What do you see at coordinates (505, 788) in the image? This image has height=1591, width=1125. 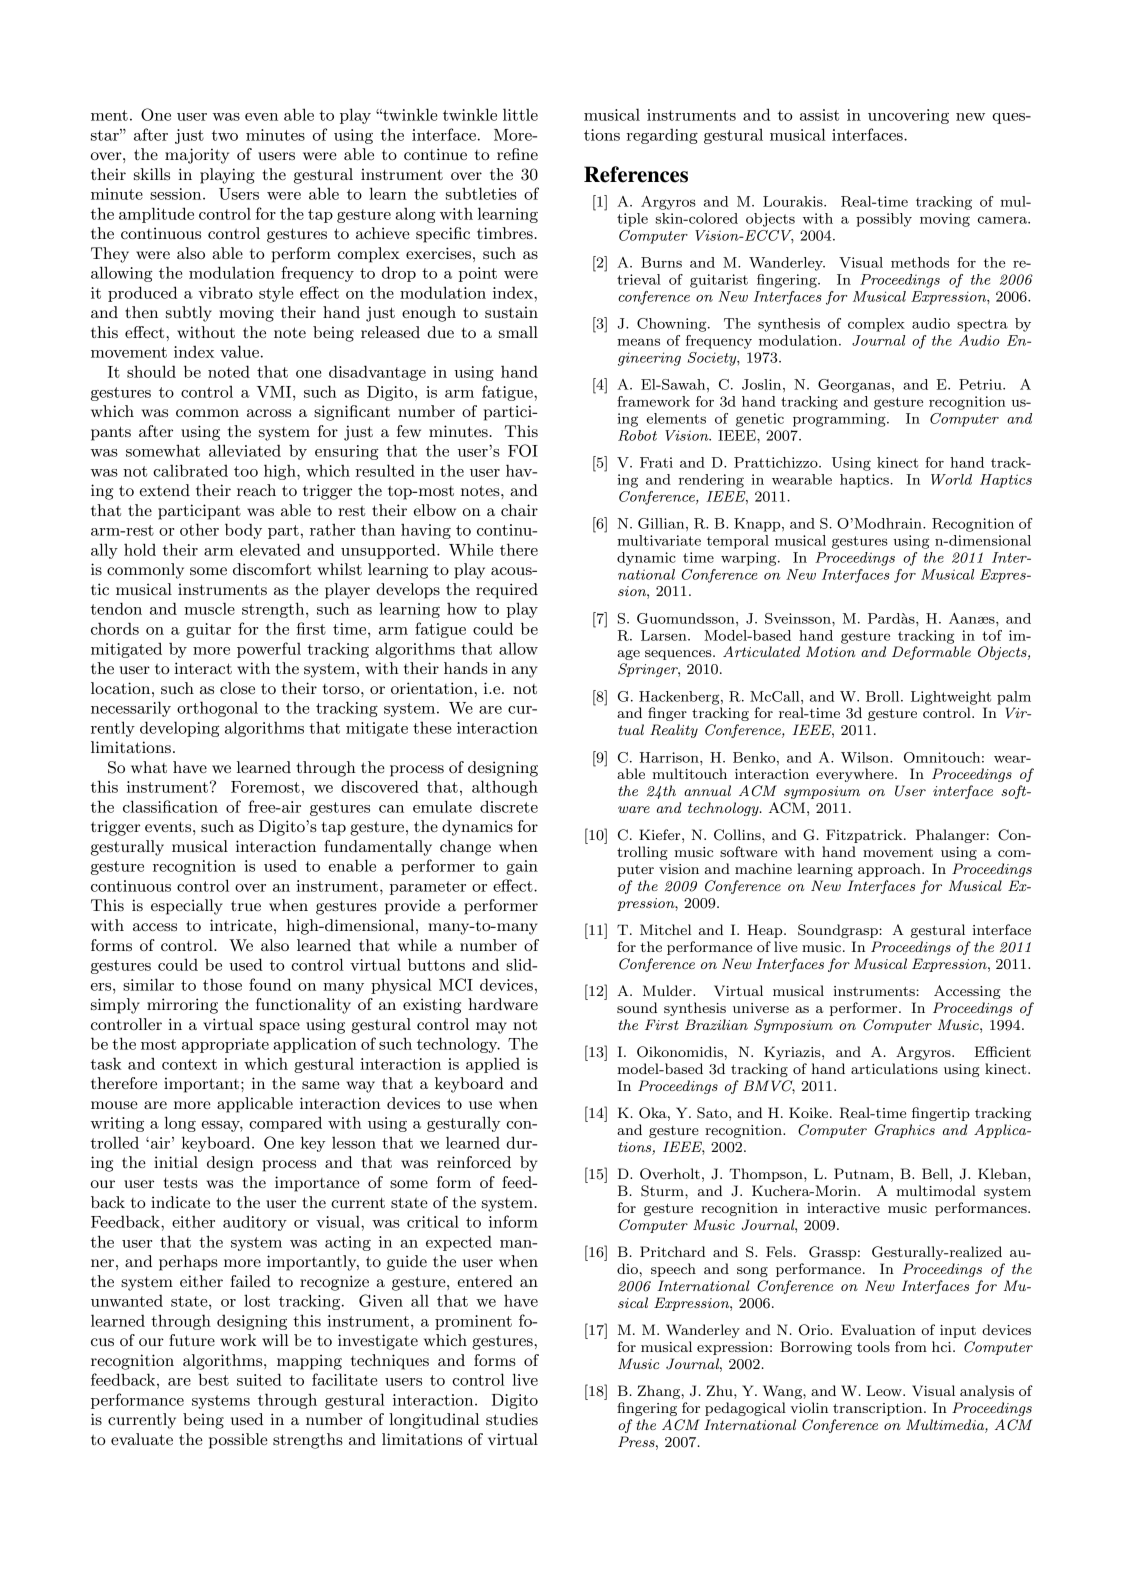 I see `although` at bounding box center [505, 788].
